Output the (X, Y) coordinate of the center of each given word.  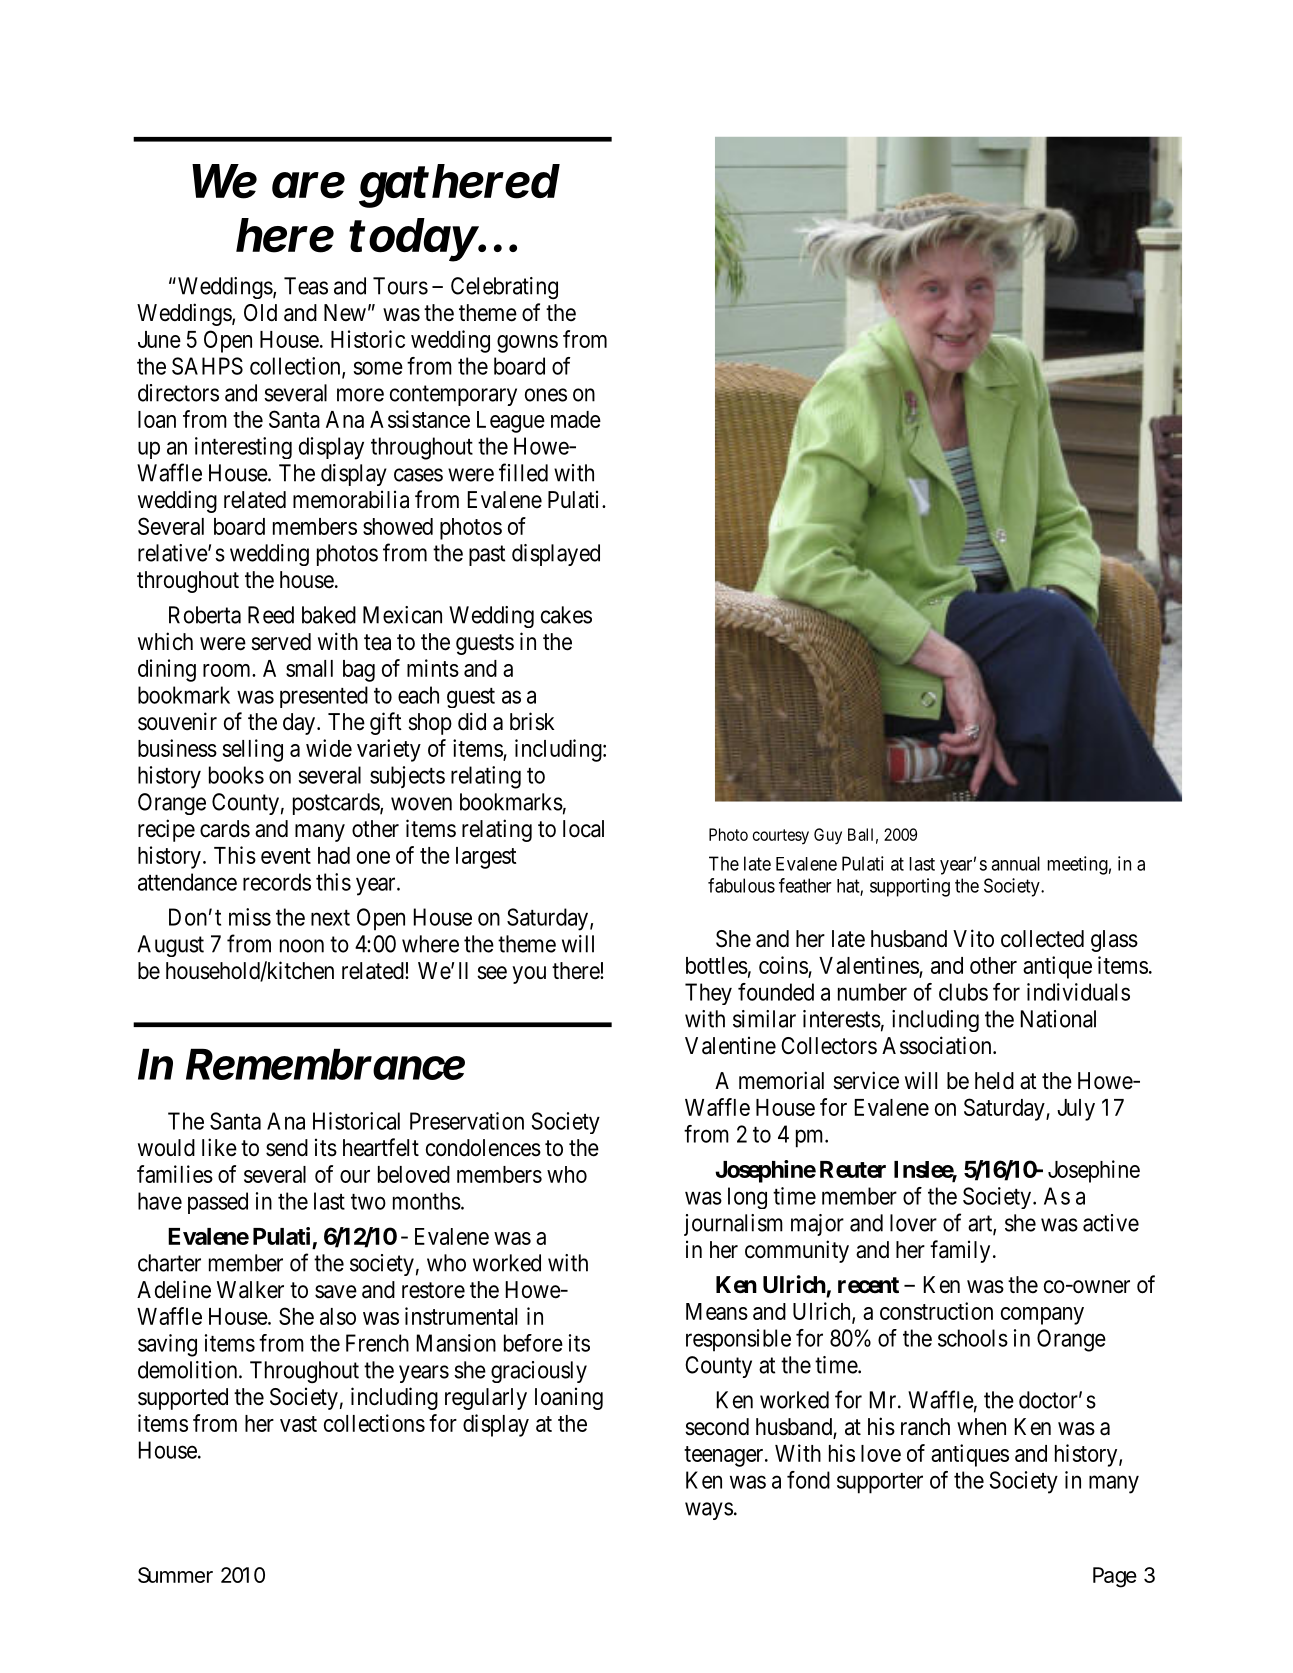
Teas (306, 286)
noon (302, 946)
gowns (527, 344)
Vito (973, 938)
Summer (175, 1575)
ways (709, 1511)
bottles (717, 965)
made (576, 419)
